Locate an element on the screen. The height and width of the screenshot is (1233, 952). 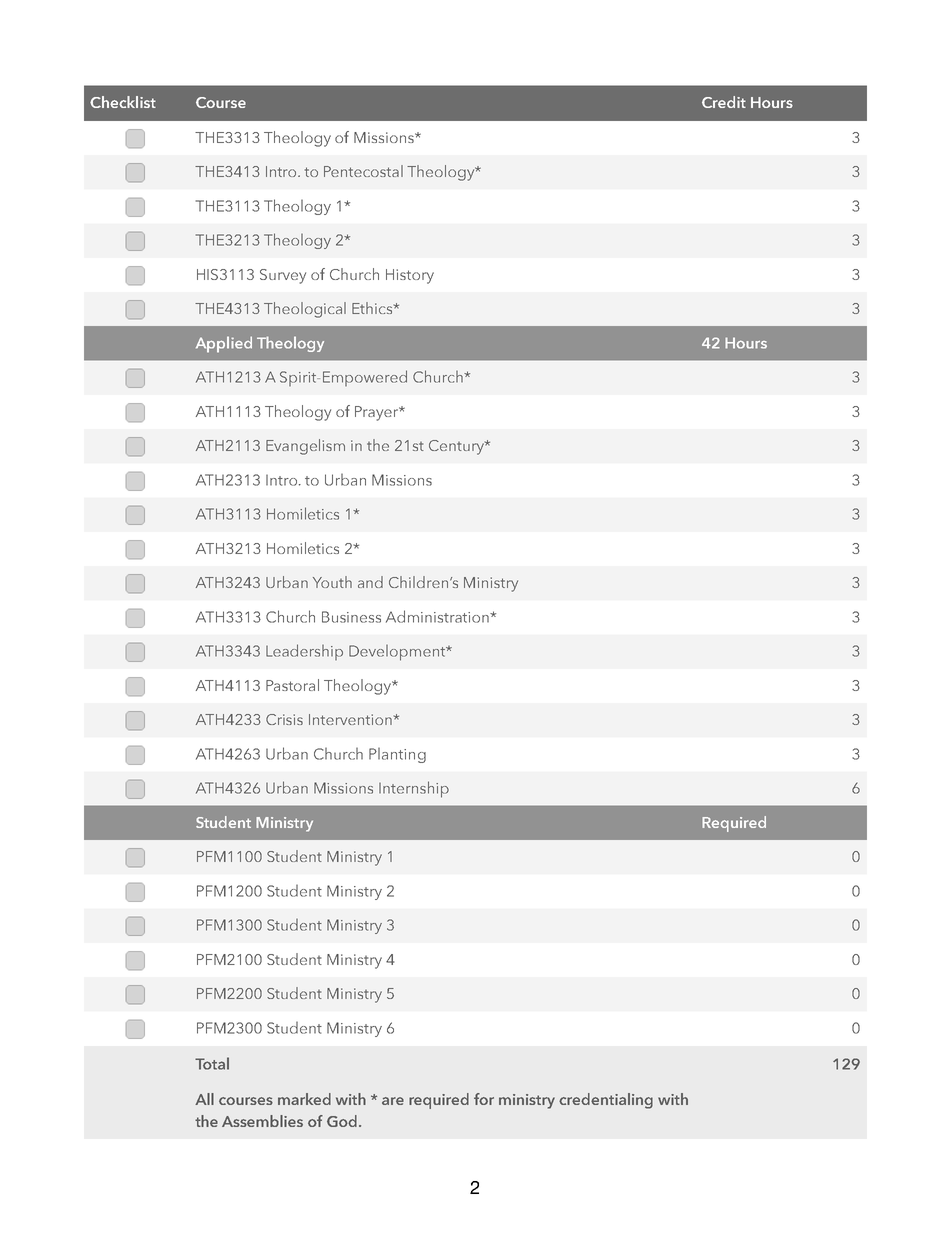
Planting is located at coordinates (397, 755).
